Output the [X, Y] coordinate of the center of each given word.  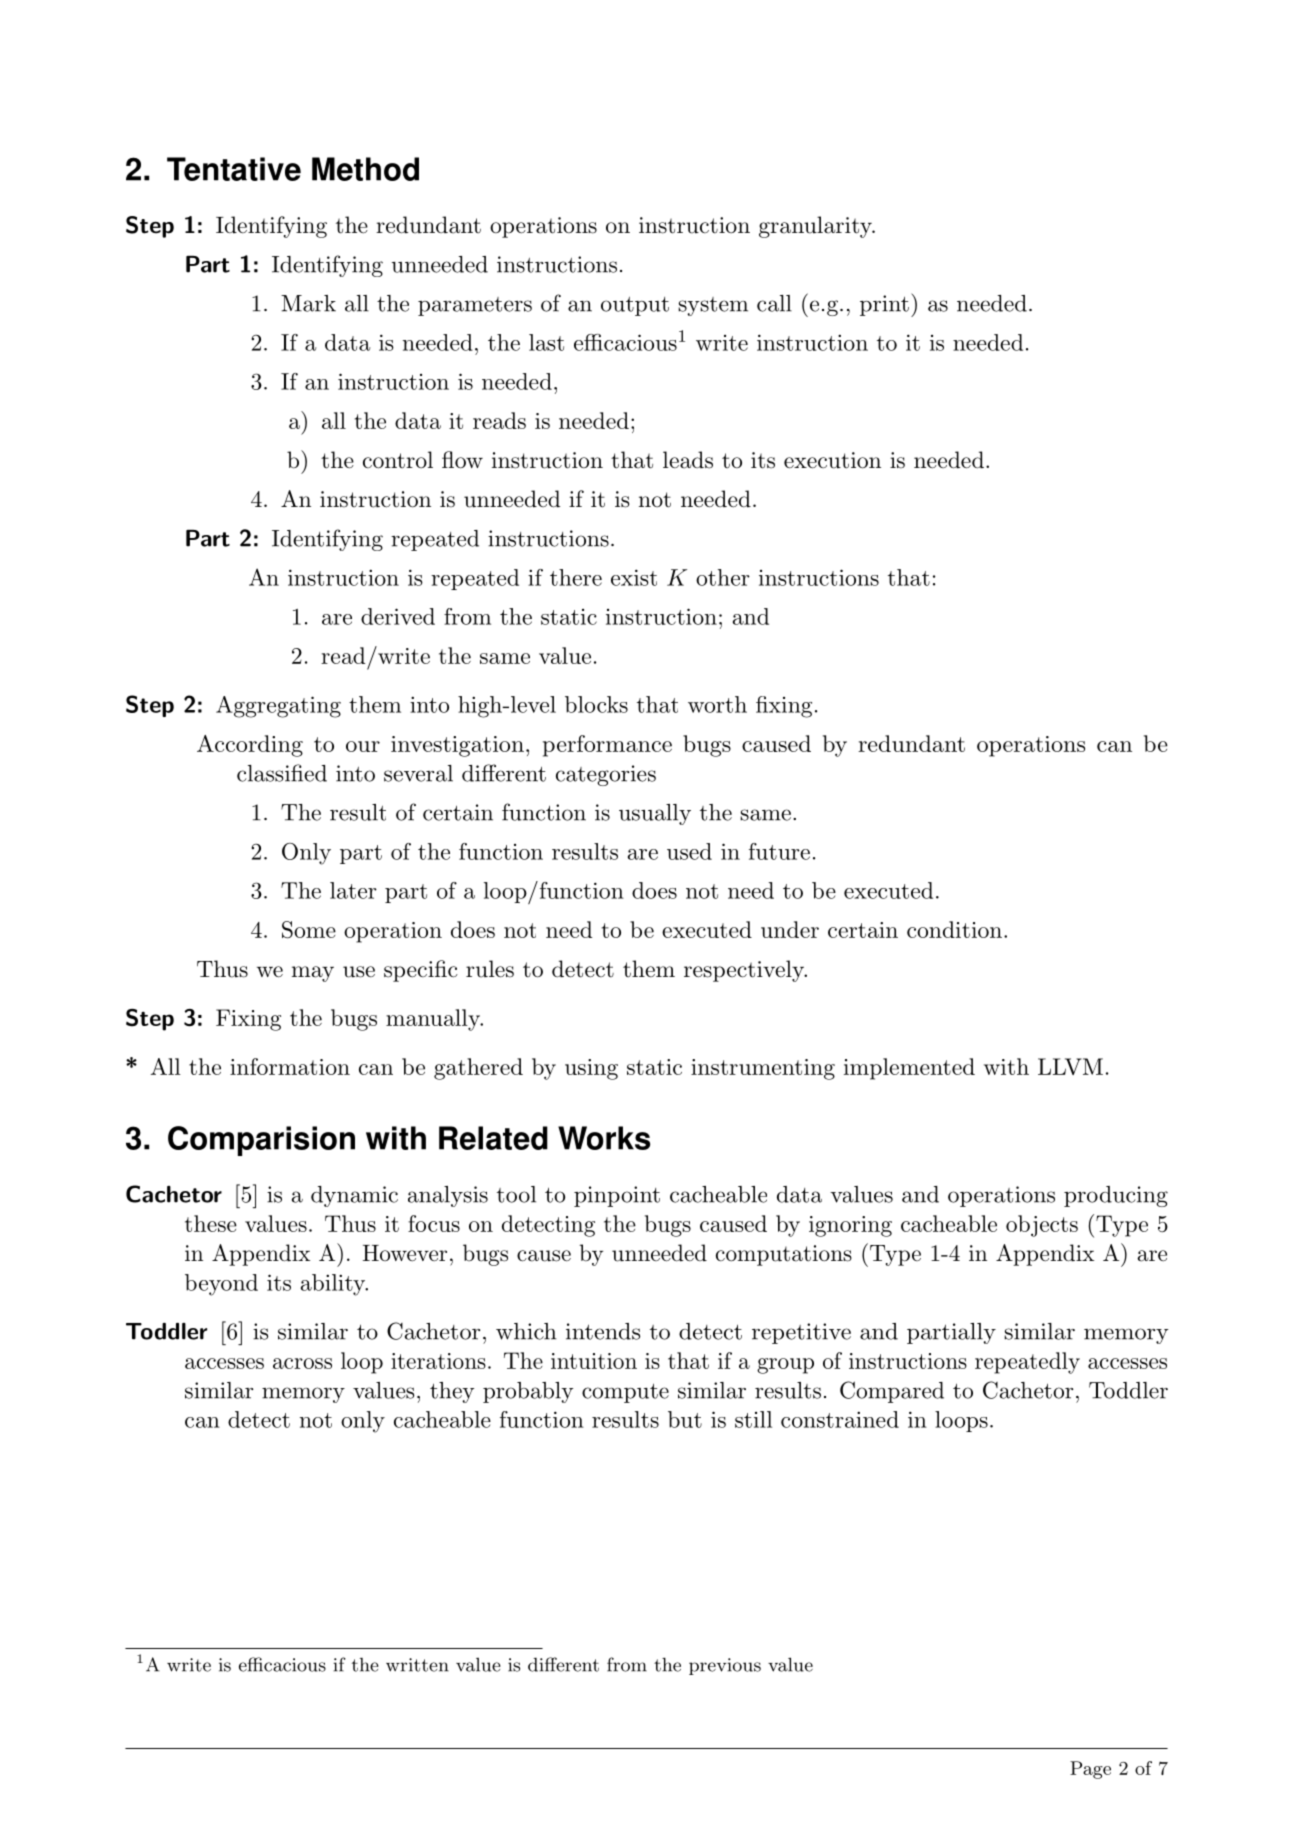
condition [954, 929]
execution [832, 460]
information [290, 1066]
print [884, 305]
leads [688, 460]
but [685, 1419]
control [398, 460]
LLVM [1070, 1066]
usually [655, 814]
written [417, 1665]
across [302, 1363]
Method [365, 169]
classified [282, 773]
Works [604, 1138]
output [635, 306]
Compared [892, 1392]
